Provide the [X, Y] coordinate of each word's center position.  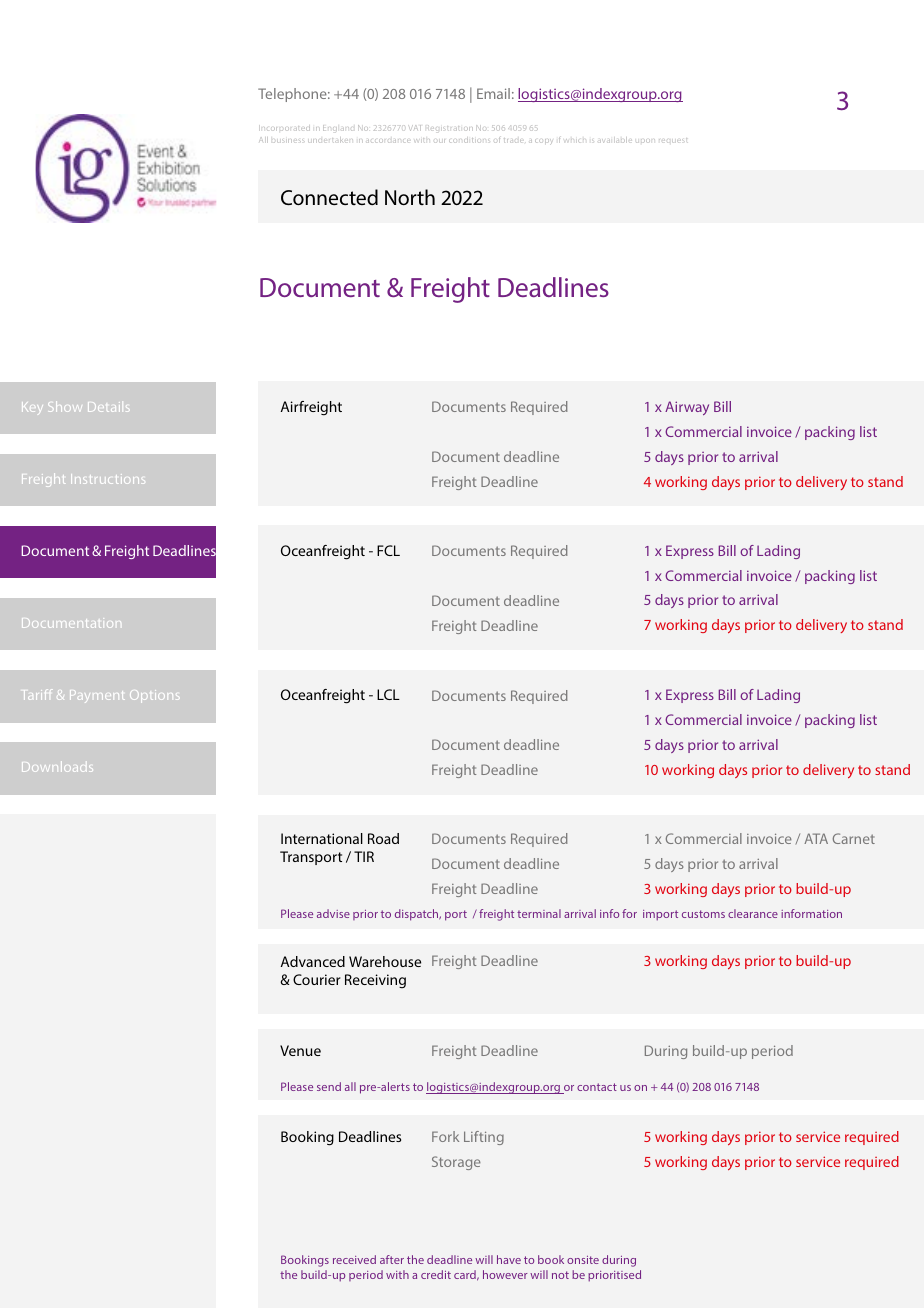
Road [383, 838]
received [354, 1259]
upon [645, 141]
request [673, 140]
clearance [753, 913]
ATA [816, 838]
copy [543, 141]
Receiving [375, 981]
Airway [687, 408]
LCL [388, 694]
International [322, 838]
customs [703, 914]
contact [597, 1087]
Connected [329, 197]
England [337, 128]
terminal [539, 913]
